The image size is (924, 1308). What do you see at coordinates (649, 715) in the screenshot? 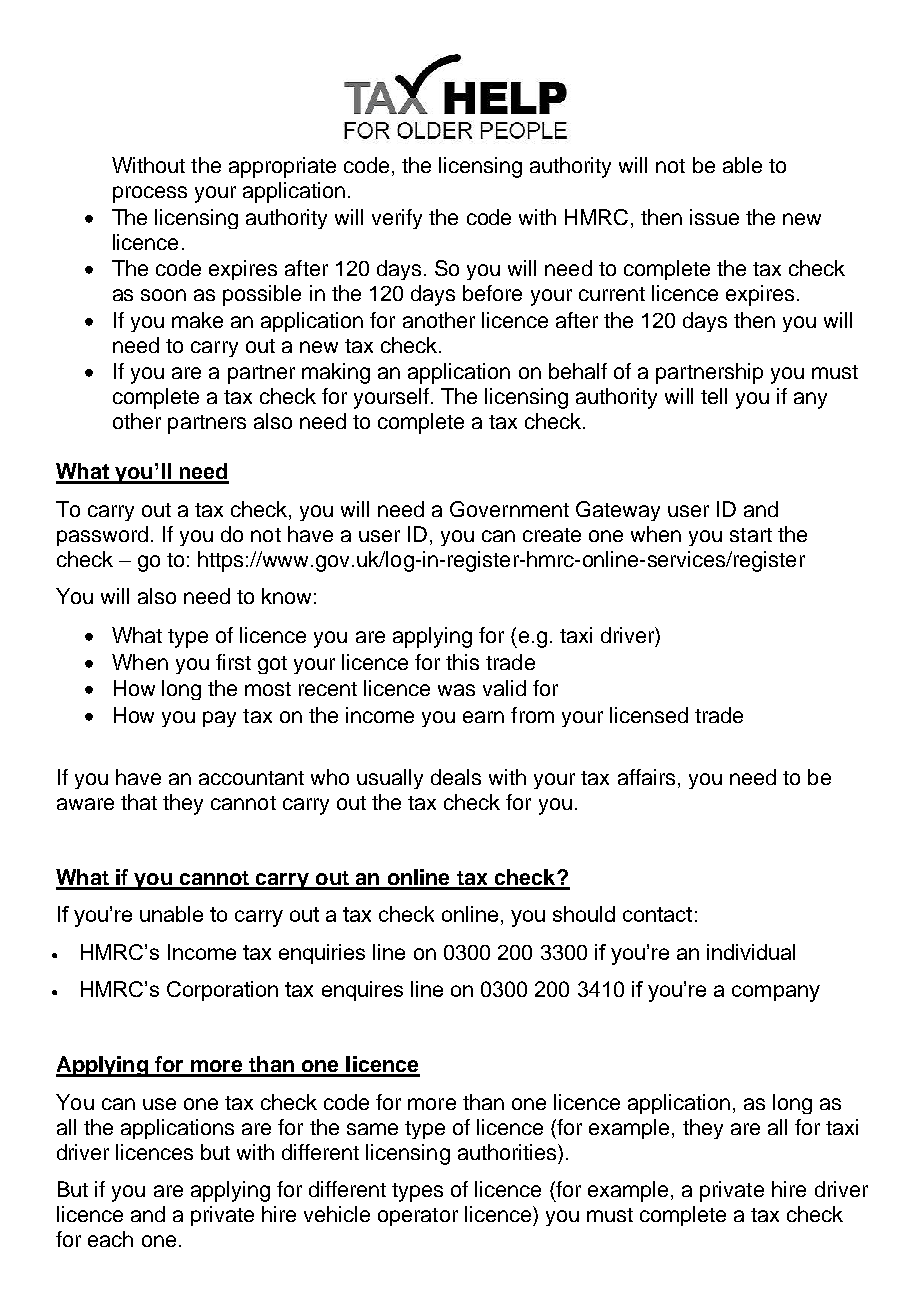
I see `licensed` at bounding box center [649, 715].
